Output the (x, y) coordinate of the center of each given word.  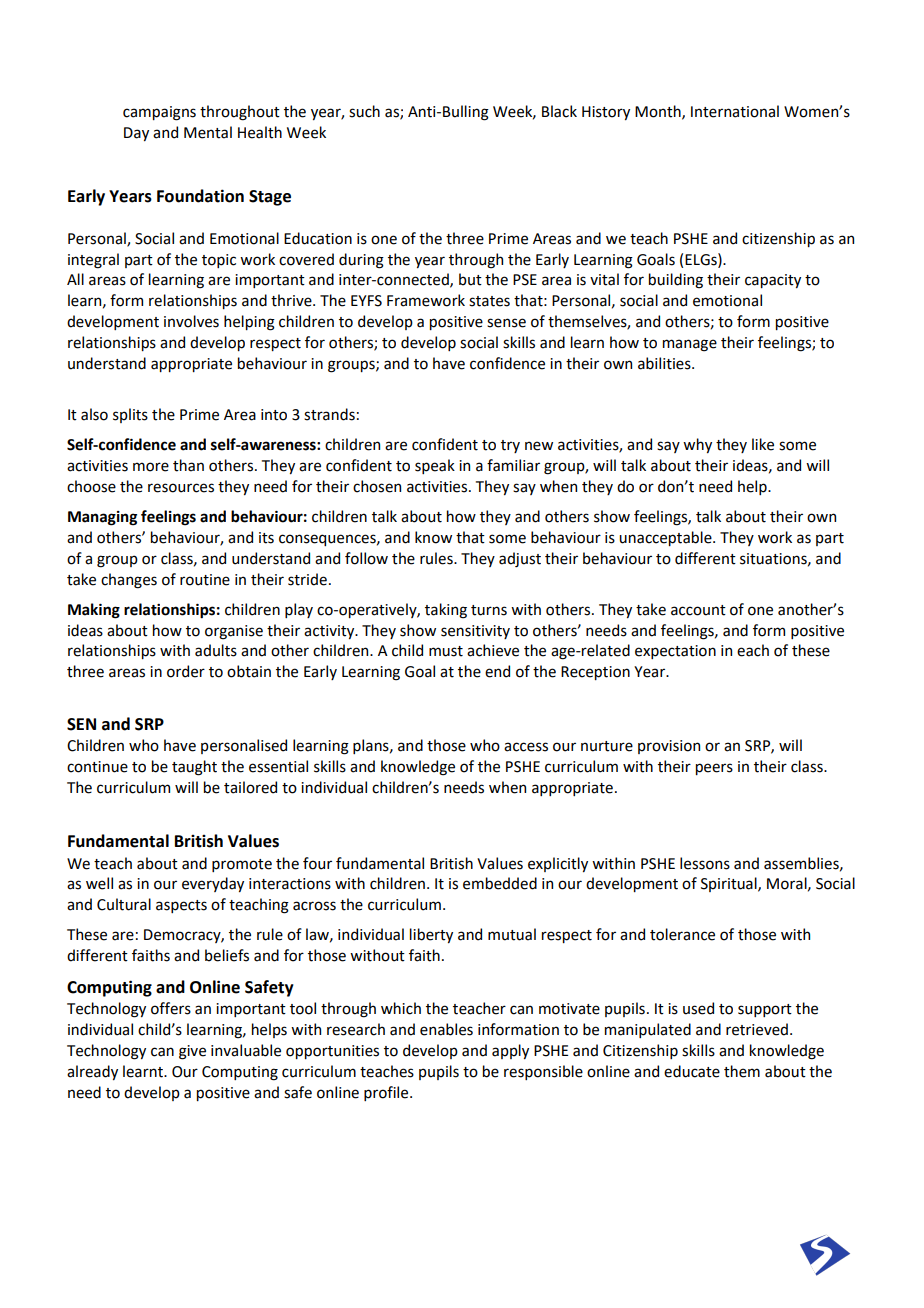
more (151, 467)
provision (669, 747)
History (606, 113)
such (364, 111)
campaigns (159, 113)
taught (194, 768)
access (526, 747)
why (697, 445)
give (192, 1052)
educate (692, 1071)
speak (435, 466)
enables (446, 1029)
